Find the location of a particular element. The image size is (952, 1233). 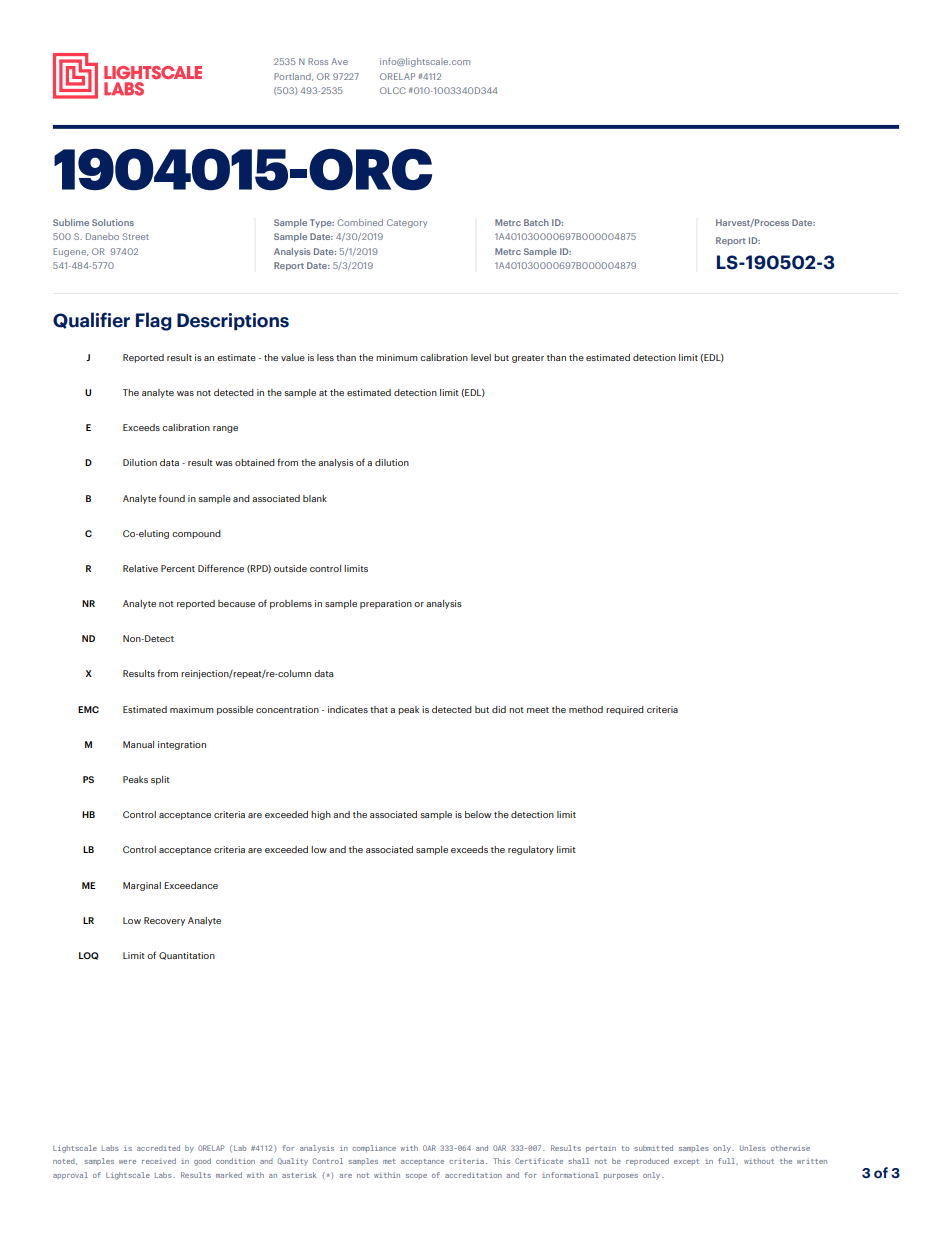

Percent is located at coordinates (178, 568).
